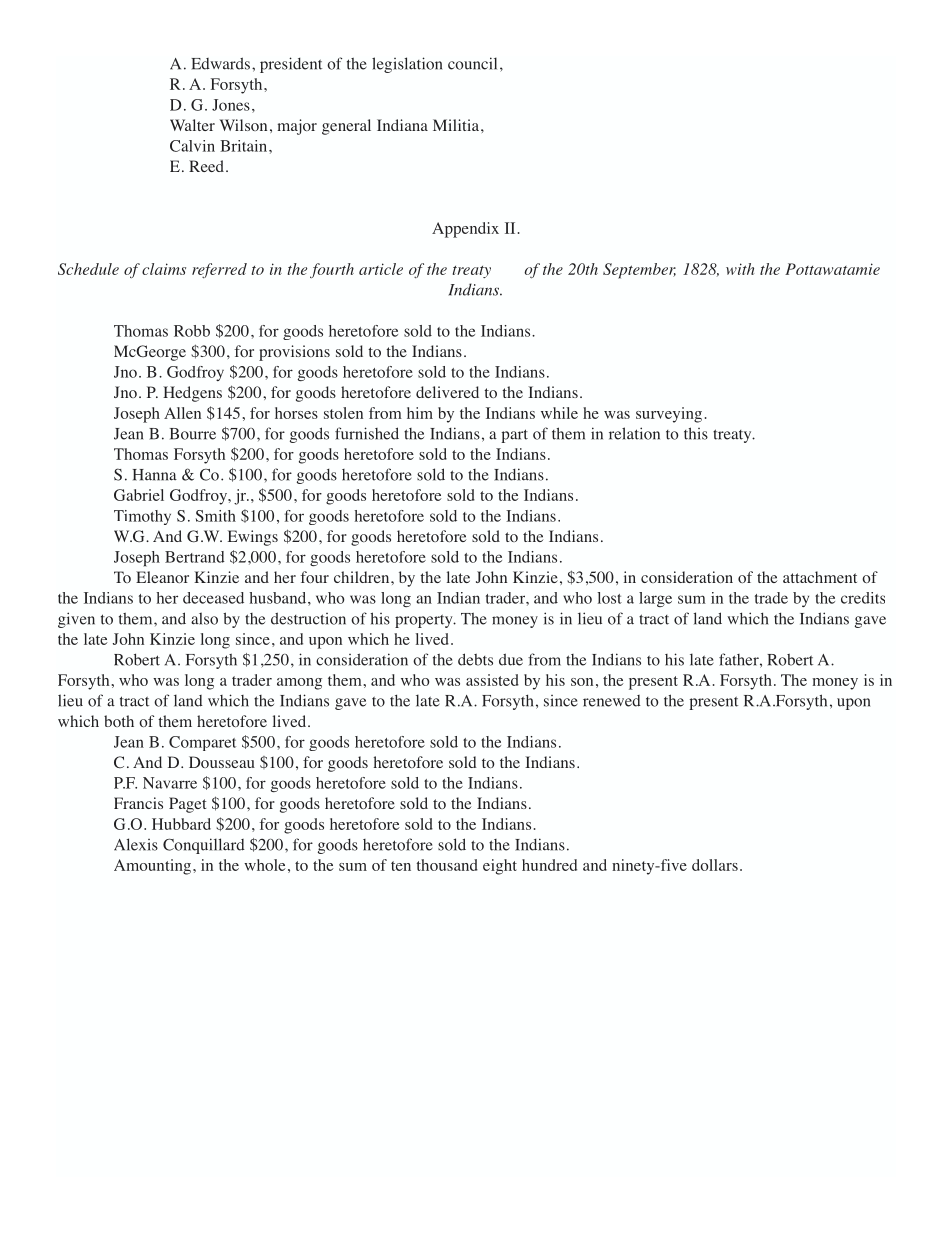 The height and width of the screenshot is (1233, 952). Describe the element at coordinates (740, 269) in the screenshot. I see `with` at that location.
